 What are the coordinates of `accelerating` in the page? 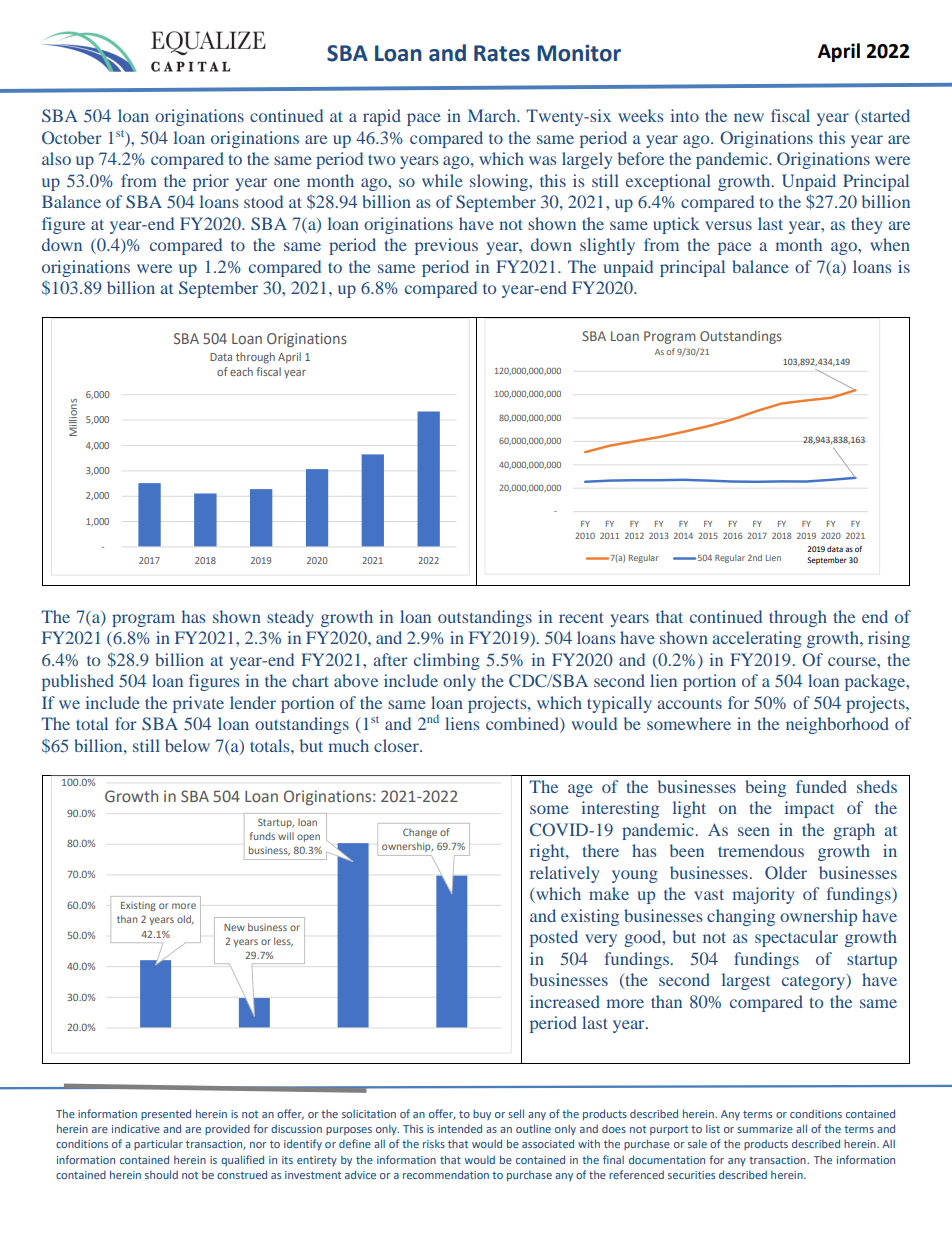 It's located at (757, 639).
